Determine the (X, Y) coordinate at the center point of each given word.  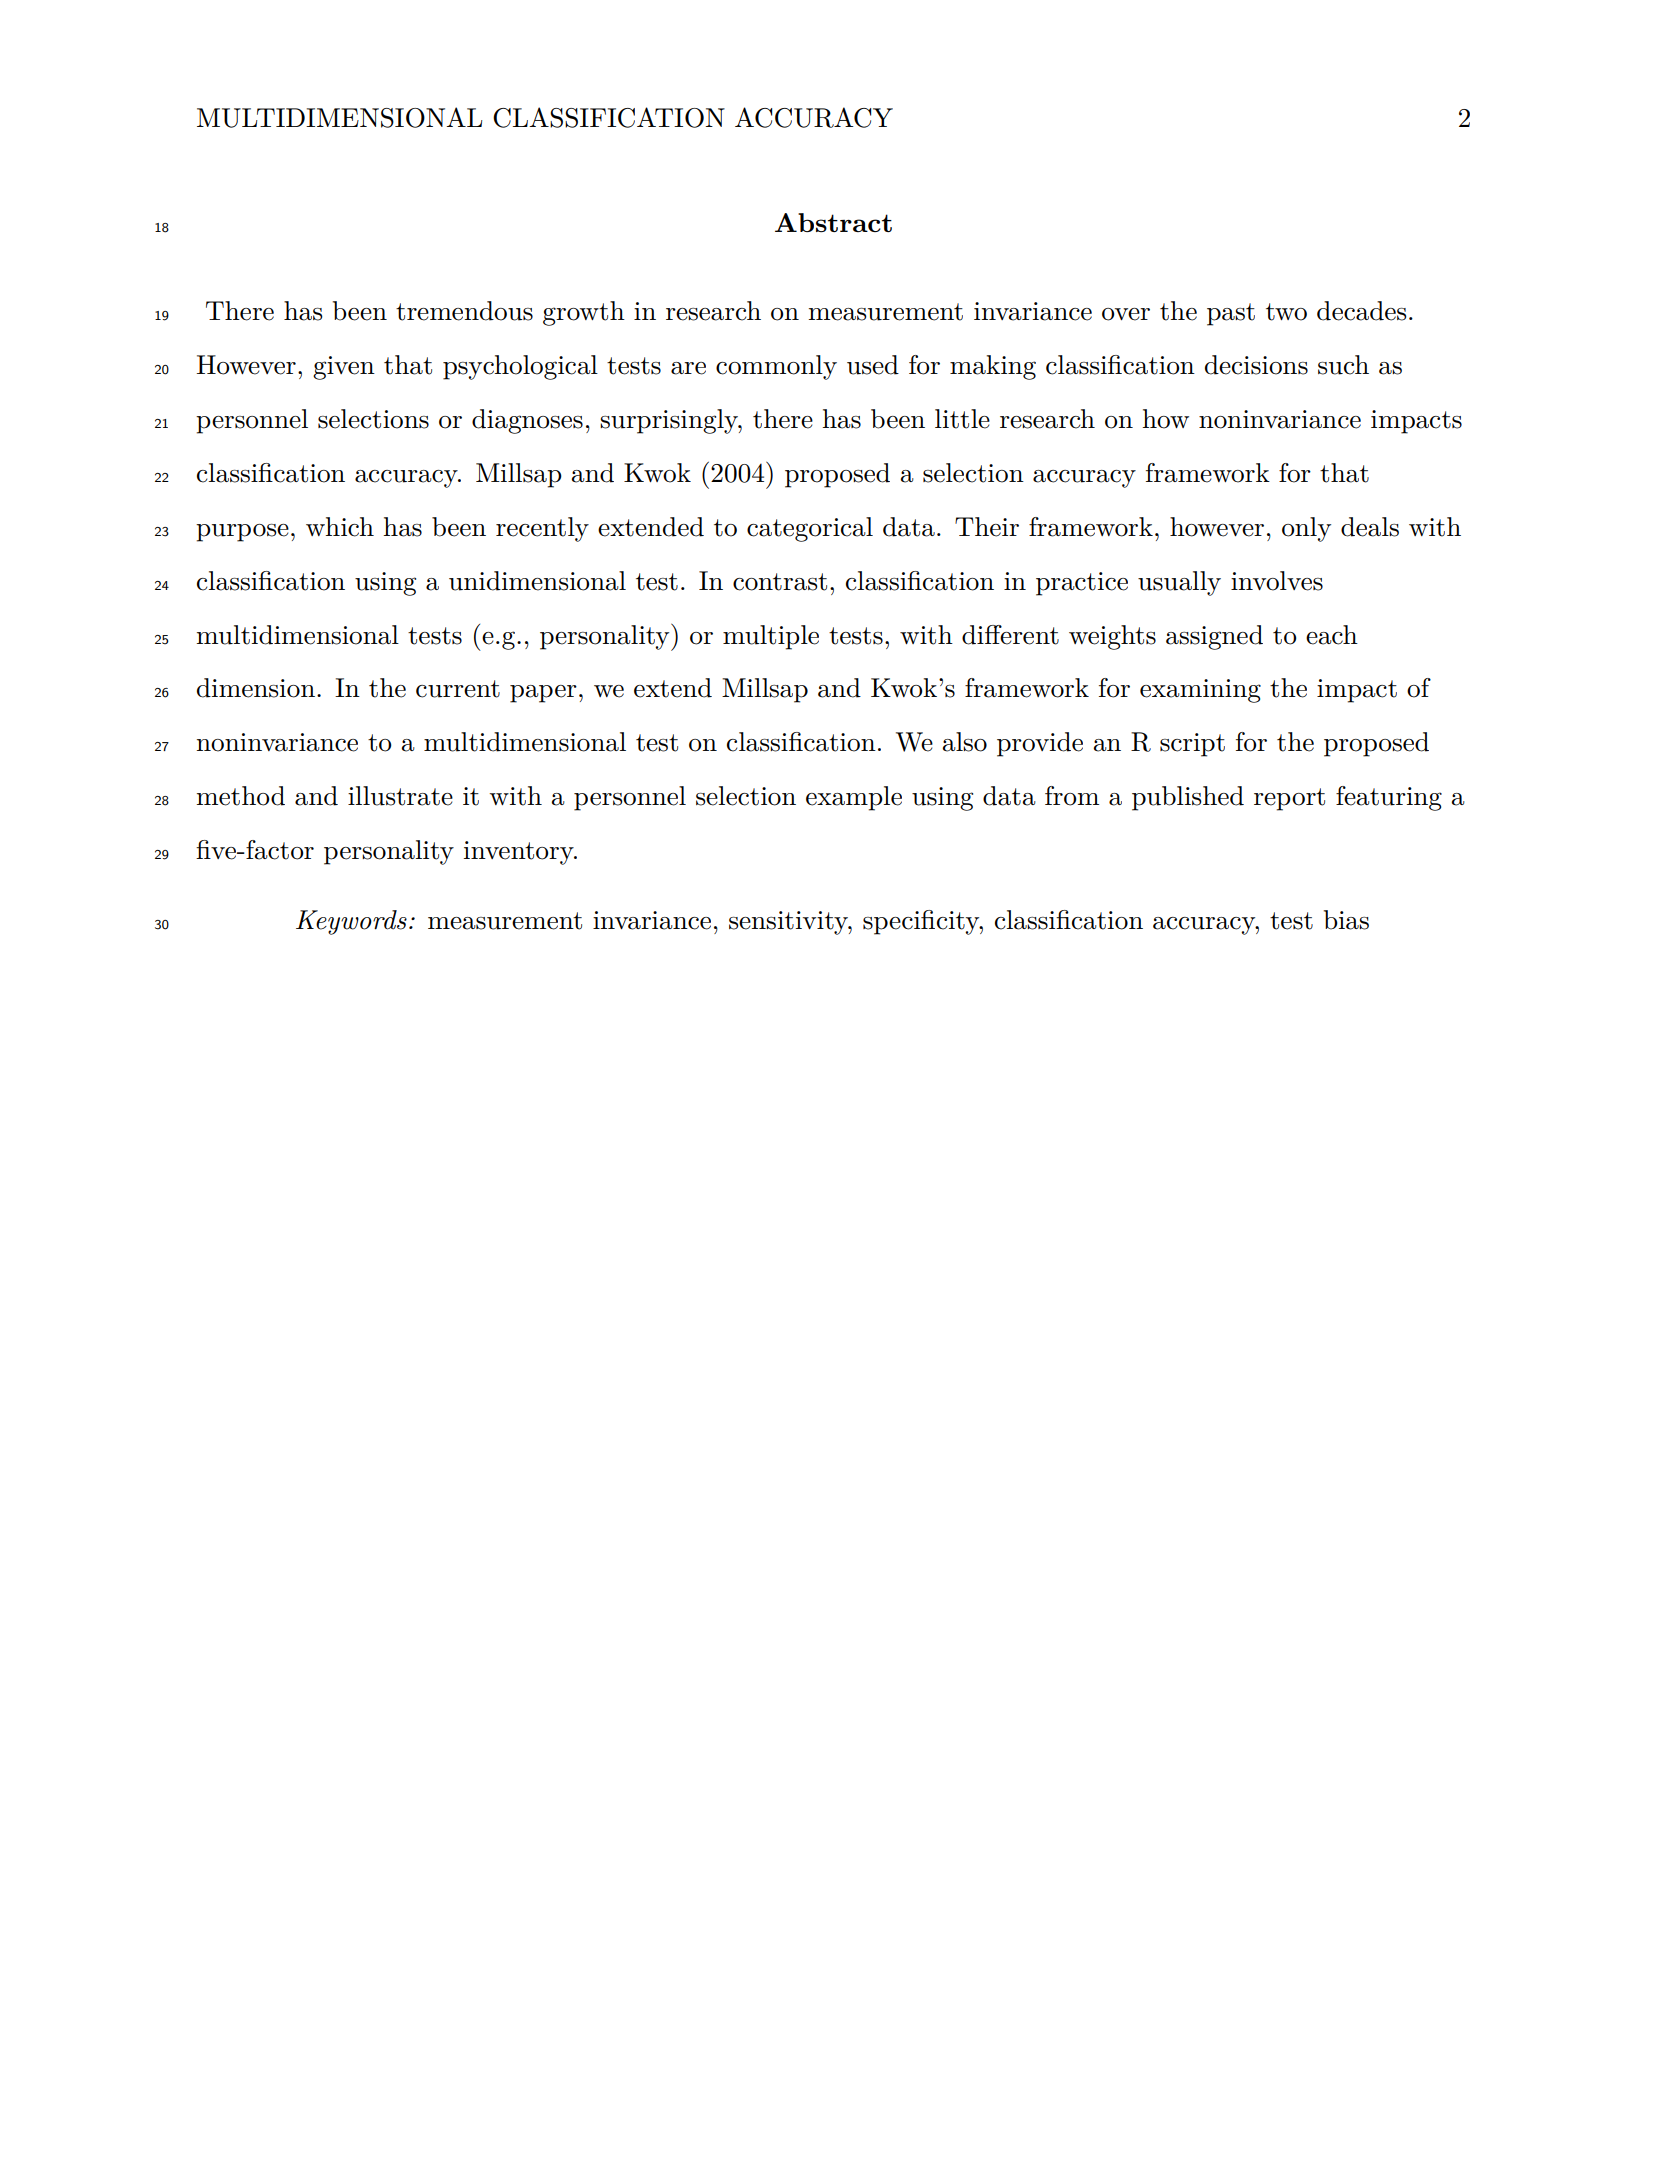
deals (1370, 527)
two (1286, 312)
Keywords (351, 922)
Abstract (833, 222)
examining (1200, 691)
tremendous (464, 311)
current (458, 689)
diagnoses (527, 421)
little (962, 419)
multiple (771, 637)
